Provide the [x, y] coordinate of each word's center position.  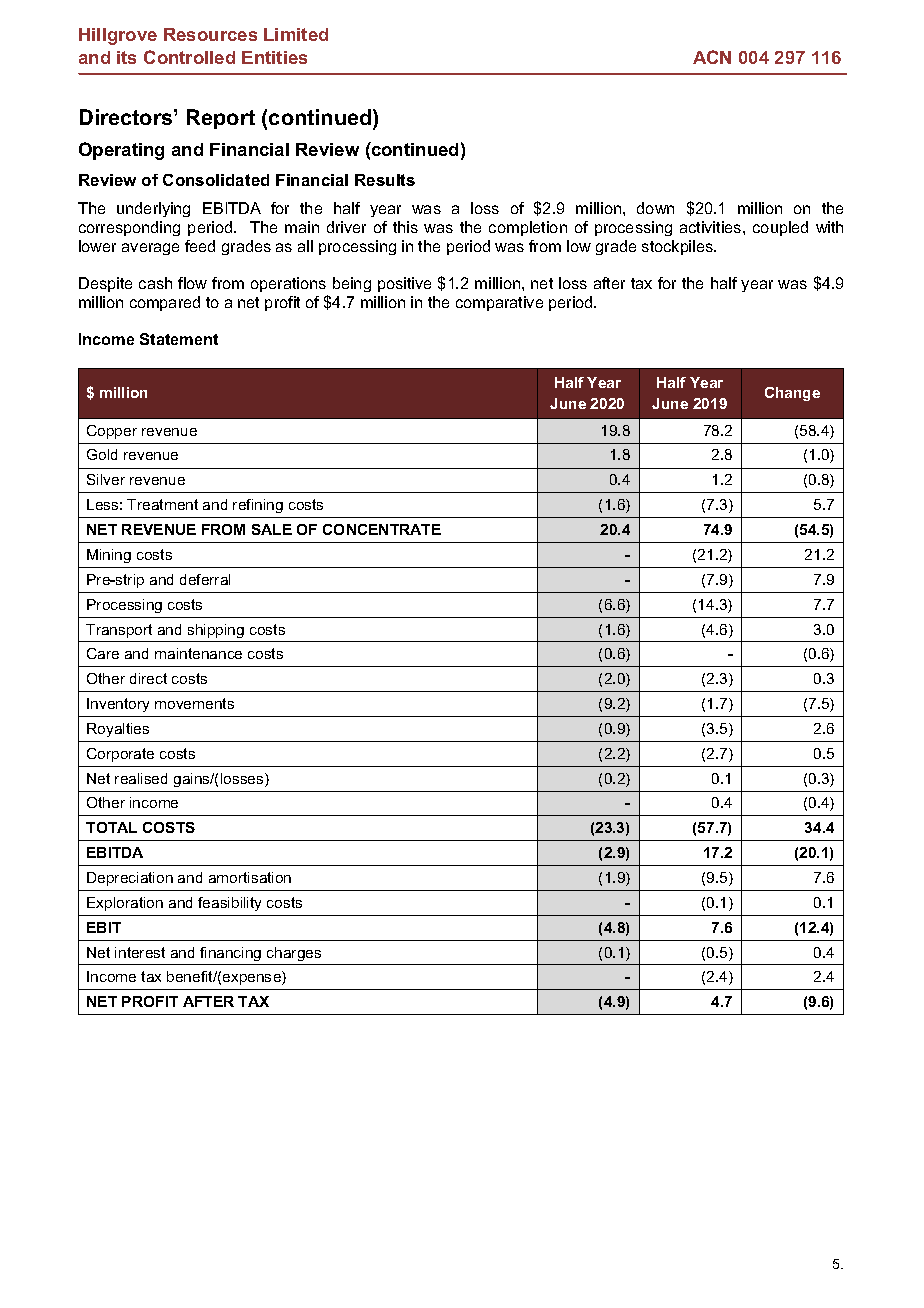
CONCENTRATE [382, 529]
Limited [296, 34]
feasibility [229, 904]
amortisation [250, 877]
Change [792, 394]
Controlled [189, 57]
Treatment [162, 504]
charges [294, 954]
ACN [712, 57]
